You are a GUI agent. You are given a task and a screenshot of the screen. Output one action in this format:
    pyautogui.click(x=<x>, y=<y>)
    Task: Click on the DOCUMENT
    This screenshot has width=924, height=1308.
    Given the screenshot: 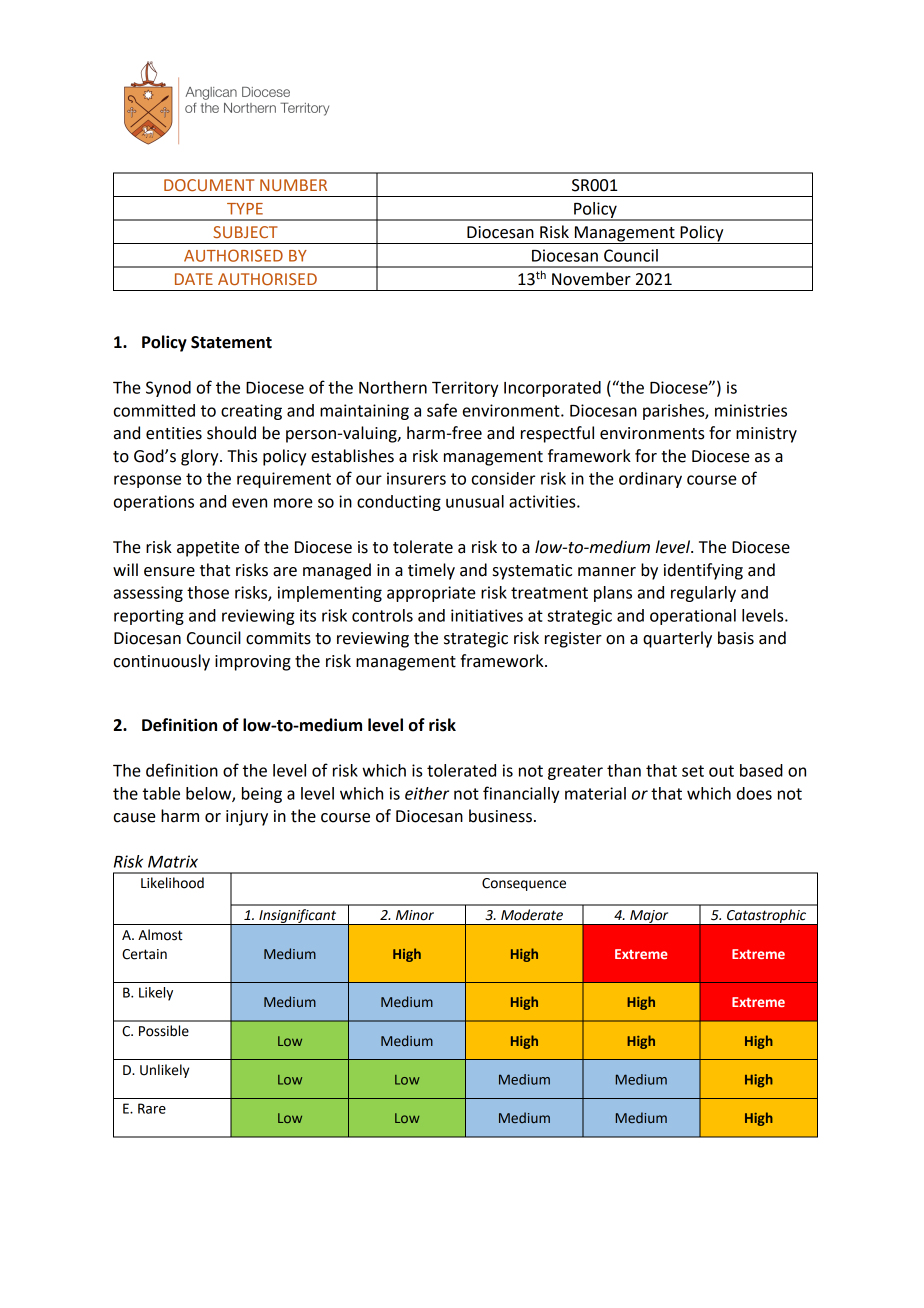 What is the action you would take?
    pyautogui.click(x=209, y=185)
